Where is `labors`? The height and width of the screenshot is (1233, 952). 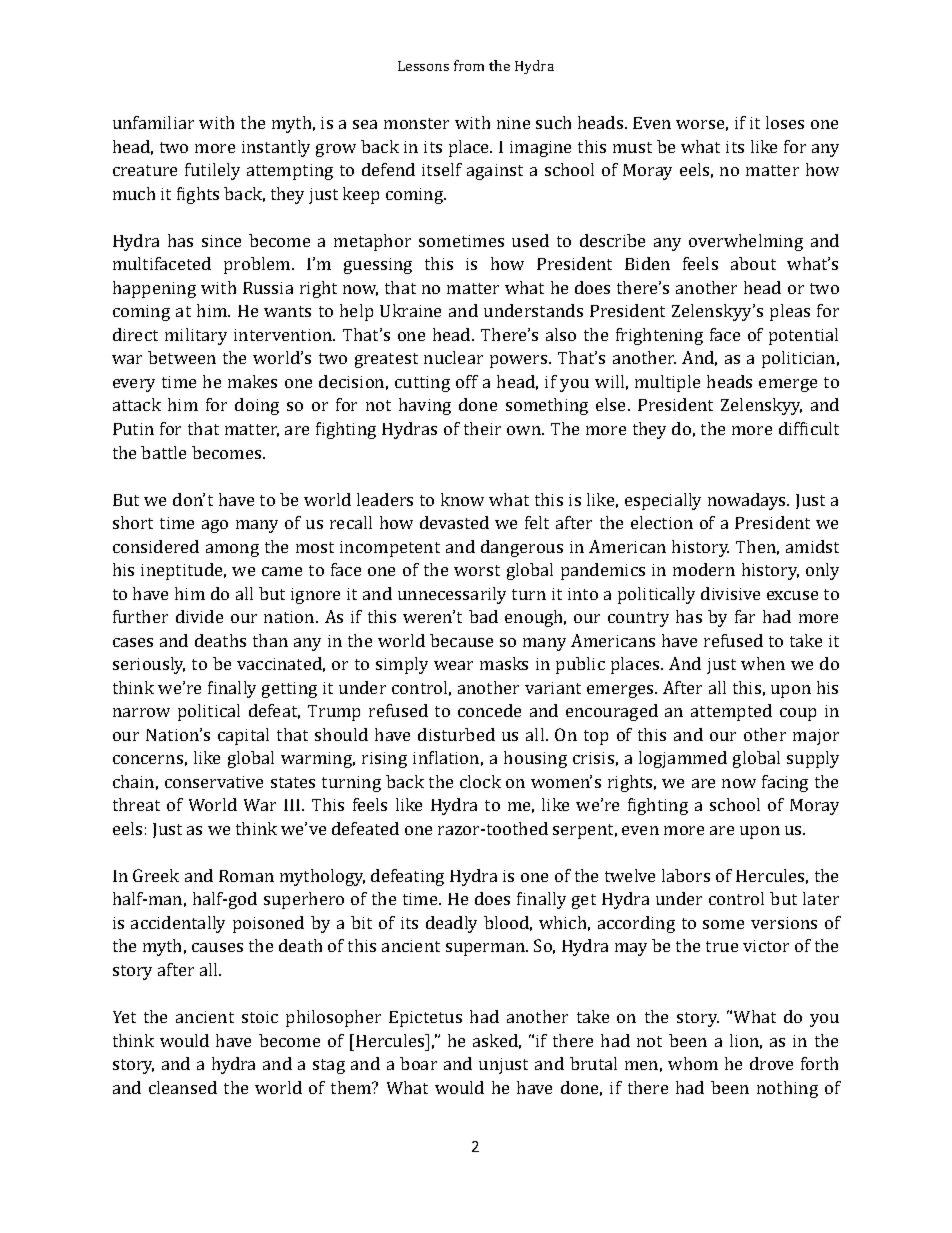 labors is located at coordinates (686, 875).
